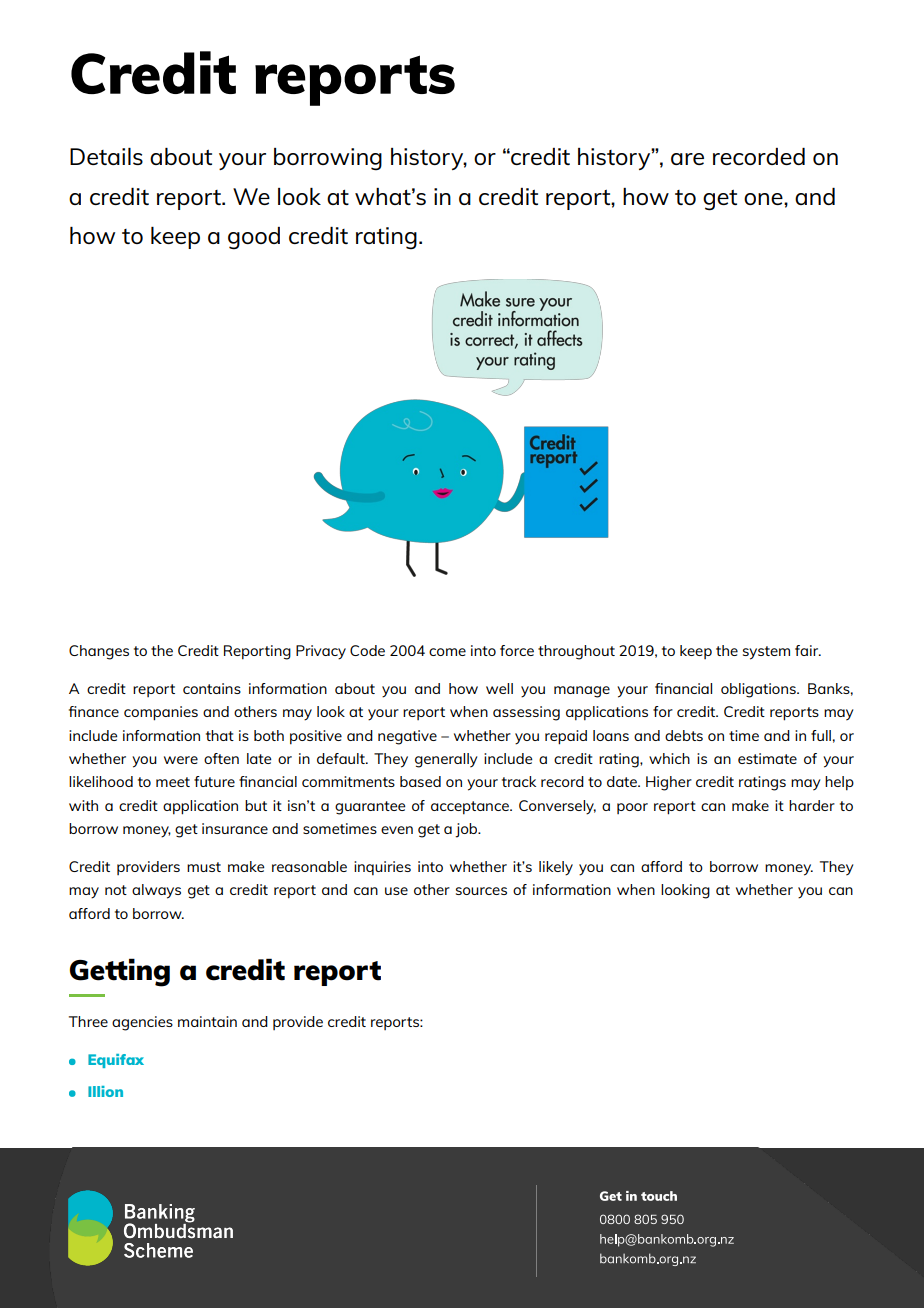  What do you see at coordinates (447, 652) in the screenshot?
I see `come` at bounding box center [447, 652].
